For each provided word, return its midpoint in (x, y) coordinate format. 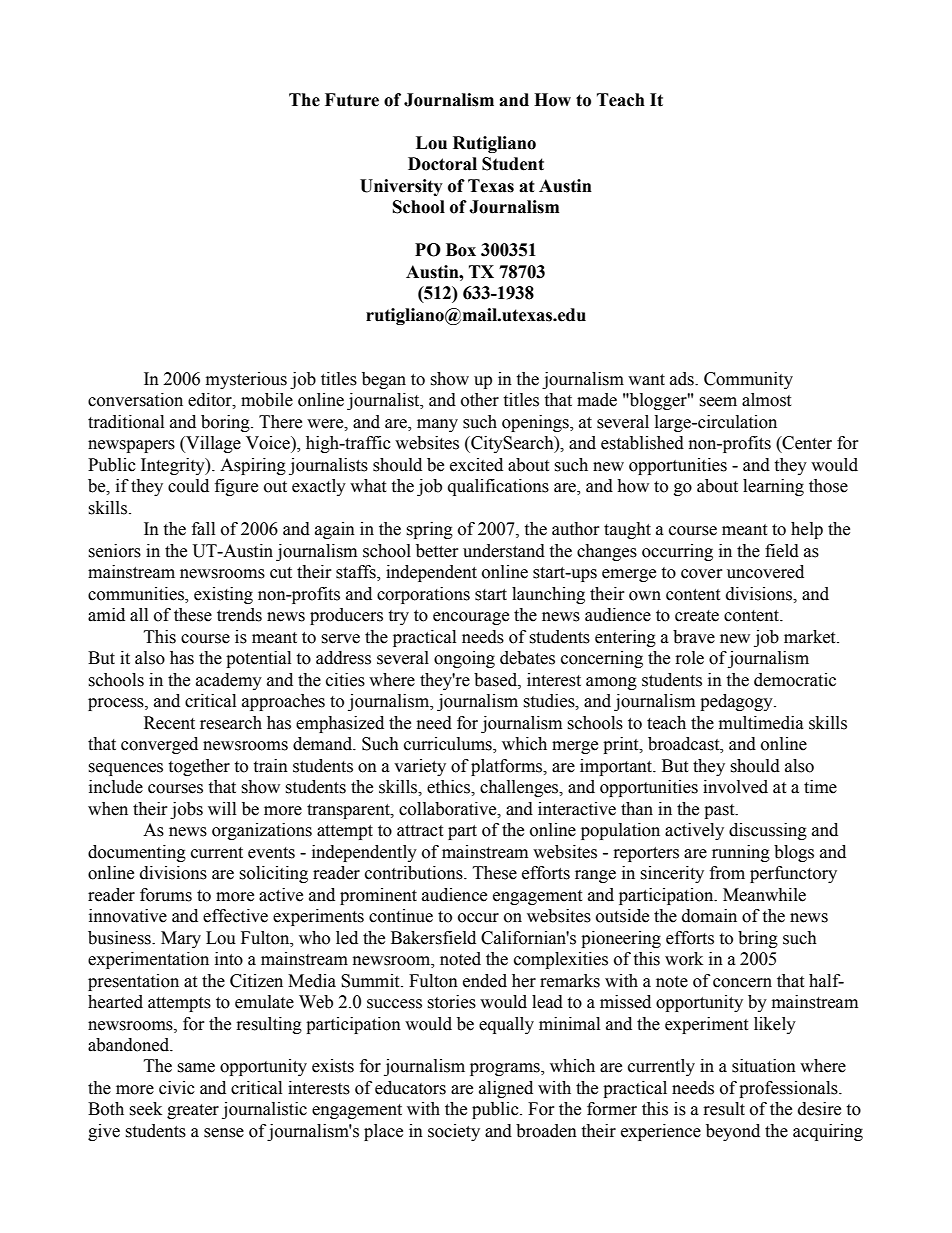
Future (352, 100)
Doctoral (442, 164)
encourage (471, 618)
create (697, 616)
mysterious (246, 380)
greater (193, 1111)
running (741, 853)
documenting (137, 853)
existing (223, 595)
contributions (415, 873)
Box (461, 250)
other (480, 400)
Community (748, 380)
